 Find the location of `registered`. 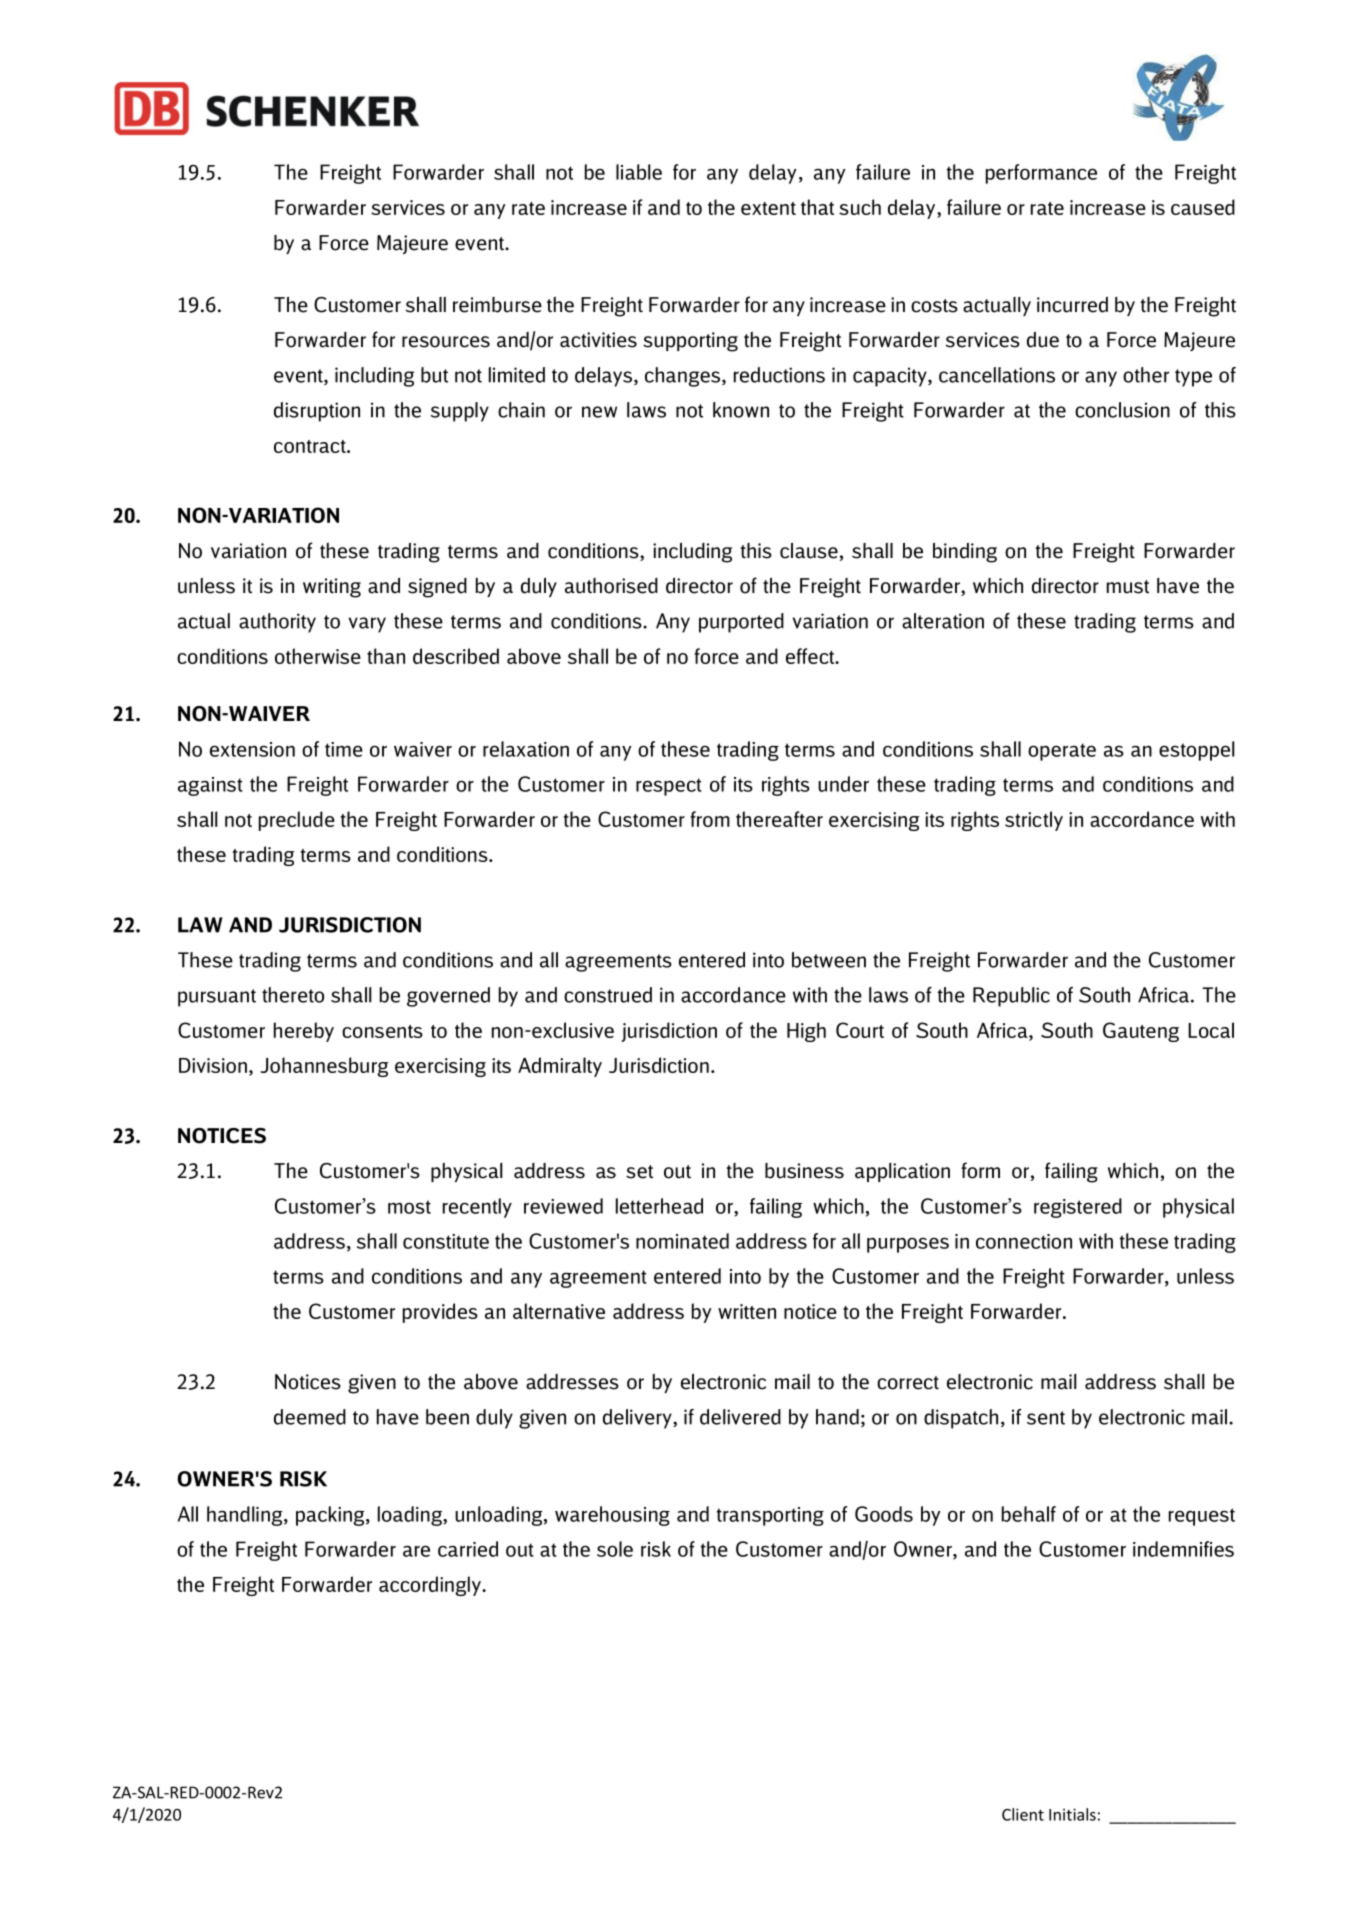

registered is located at coordinates (1078, 1208).
